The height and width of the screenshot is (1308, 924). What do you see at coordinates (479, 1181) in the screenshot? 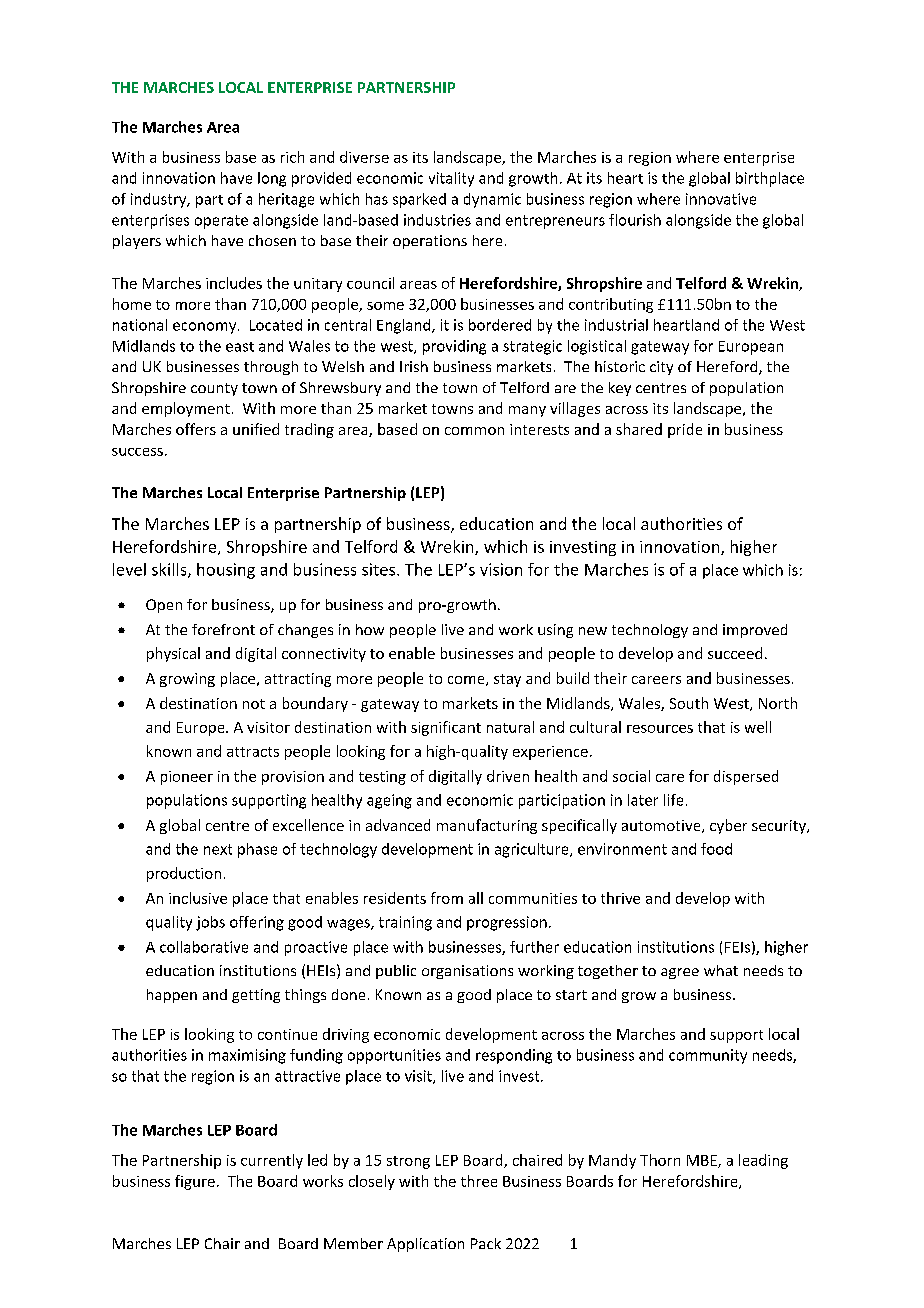
I see `three` at bounding box center [479, 1181].
